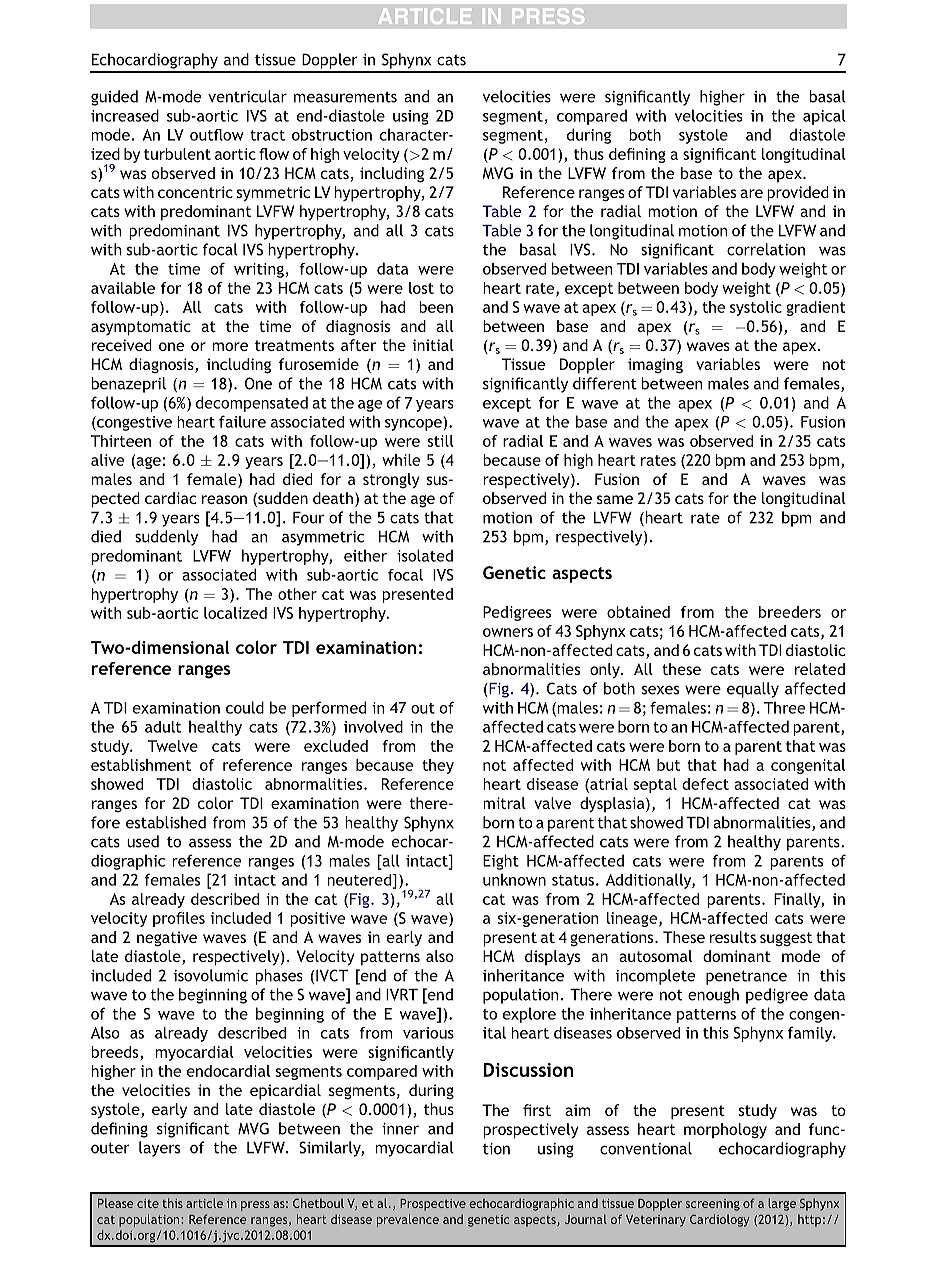  What do you see at coordinates (242, 421) in the screenshot?
I see `failure` at bounding box center [242, 421].
